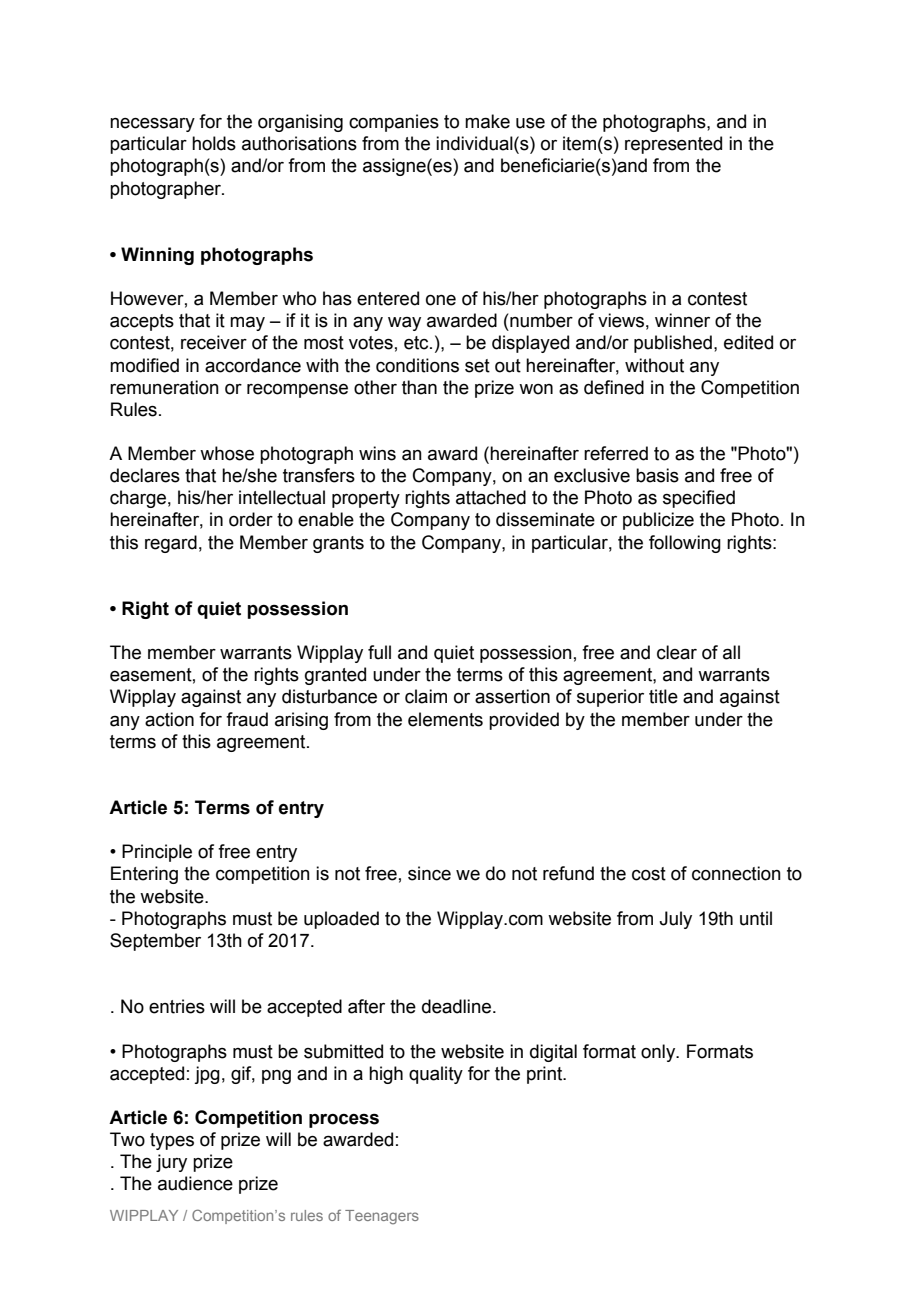 This screenshot has height=1308, width=924. What do you see at coordinates (426, 696) in the screenshot?
I see `claim` at bounding box center [426, 696].
